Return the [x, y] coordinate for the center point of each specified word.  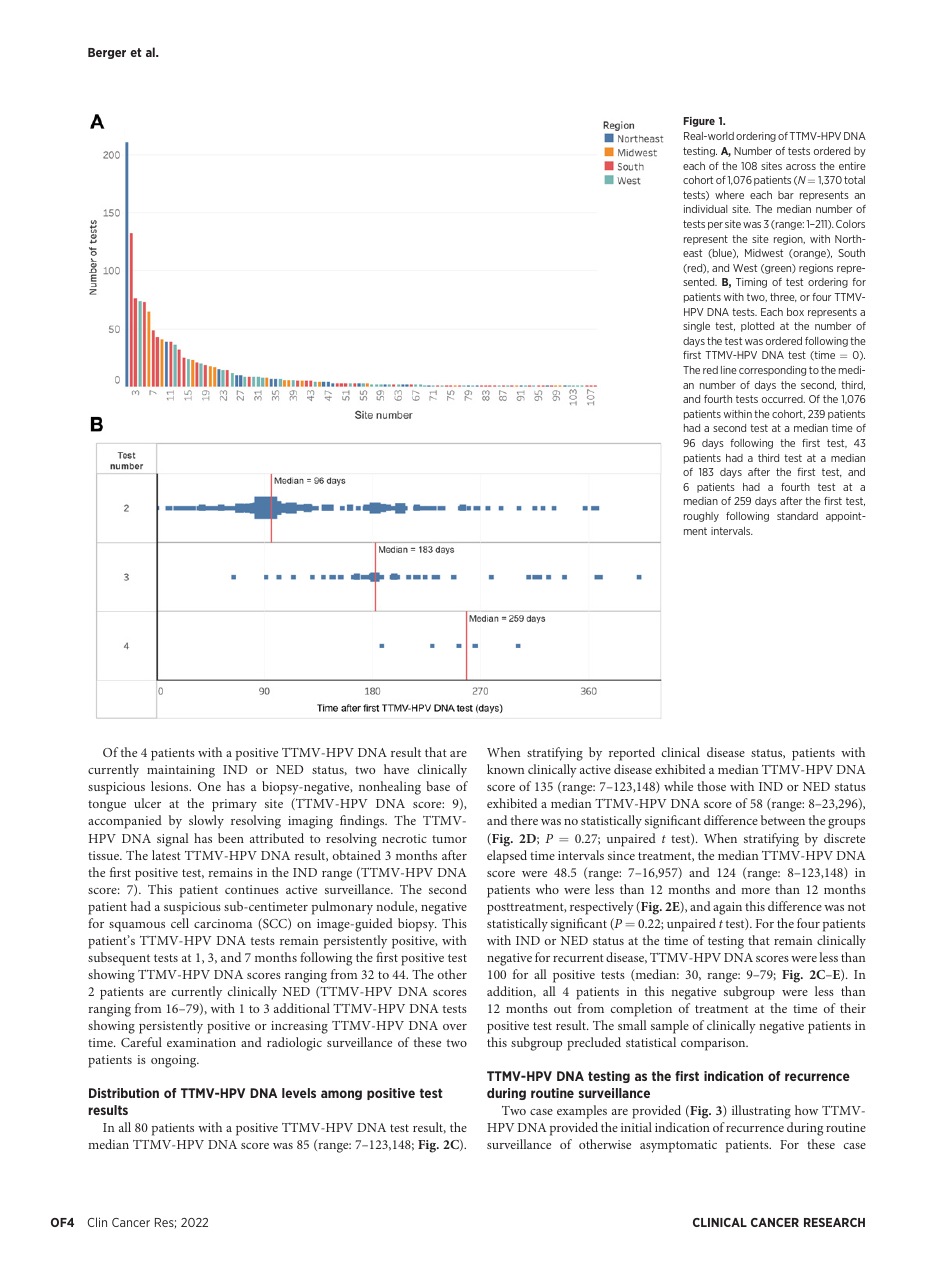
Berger [107, 53]
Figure [699, 122]
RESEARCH [834, 1222]
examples [582, 1112]
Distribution [124, 1093]
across [801, 167]
